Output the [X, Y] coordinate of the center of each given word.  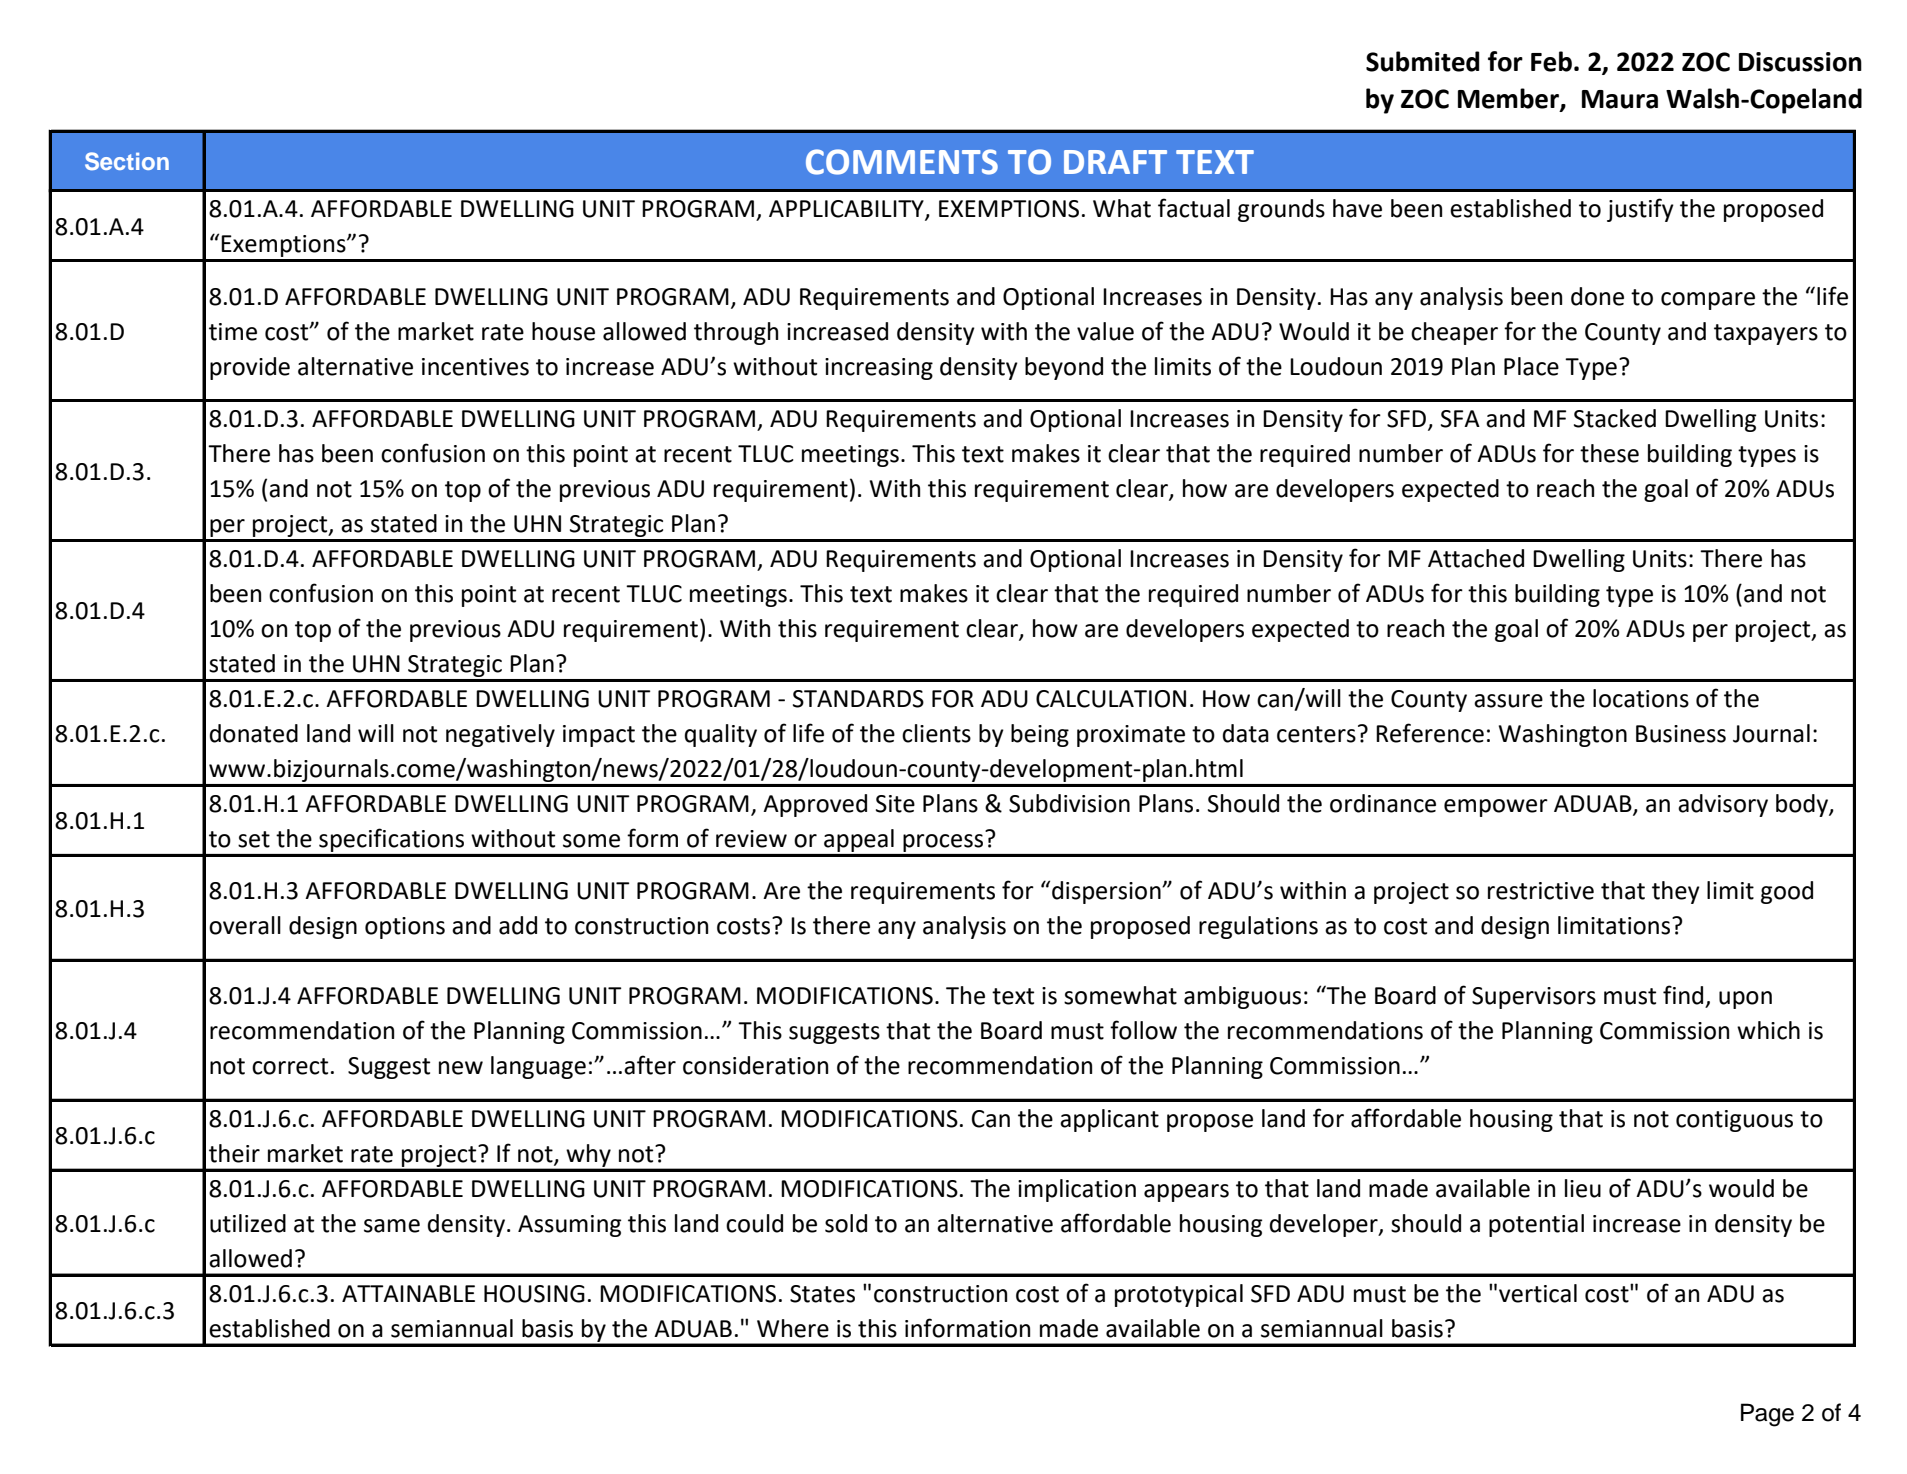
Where [793, 1328]
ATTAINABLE [408, 1293]
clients [936, 733]
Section [127, 161]
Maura [1620, 99]
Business [1681, 734]
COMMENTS [902, 162]
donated [254, 733]
